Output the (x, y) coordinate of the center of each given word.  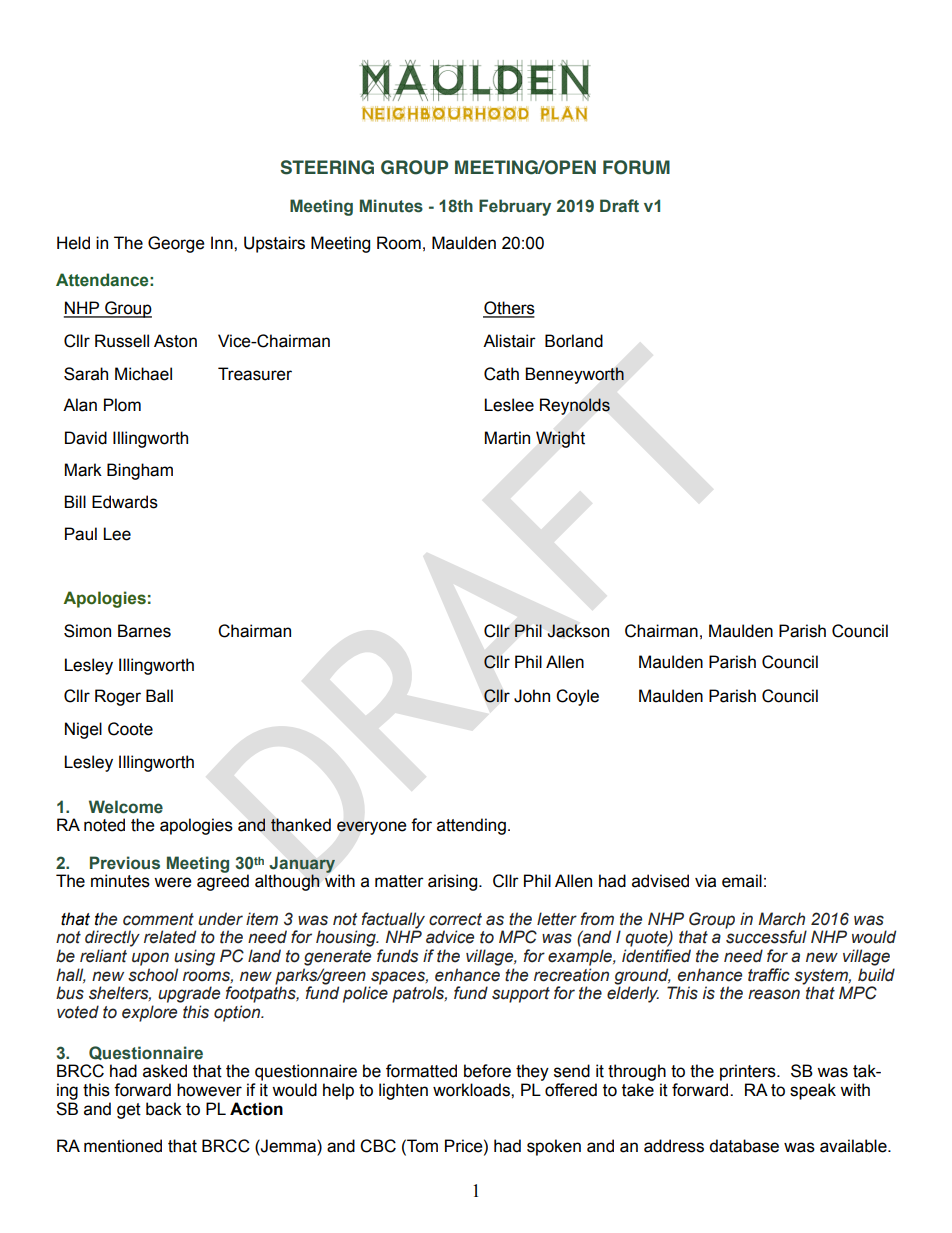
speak (813, 1091)
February (515, 207)
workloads (472, 1090)
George (176, 244)
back (164, 1109)
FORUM (636, 167)
